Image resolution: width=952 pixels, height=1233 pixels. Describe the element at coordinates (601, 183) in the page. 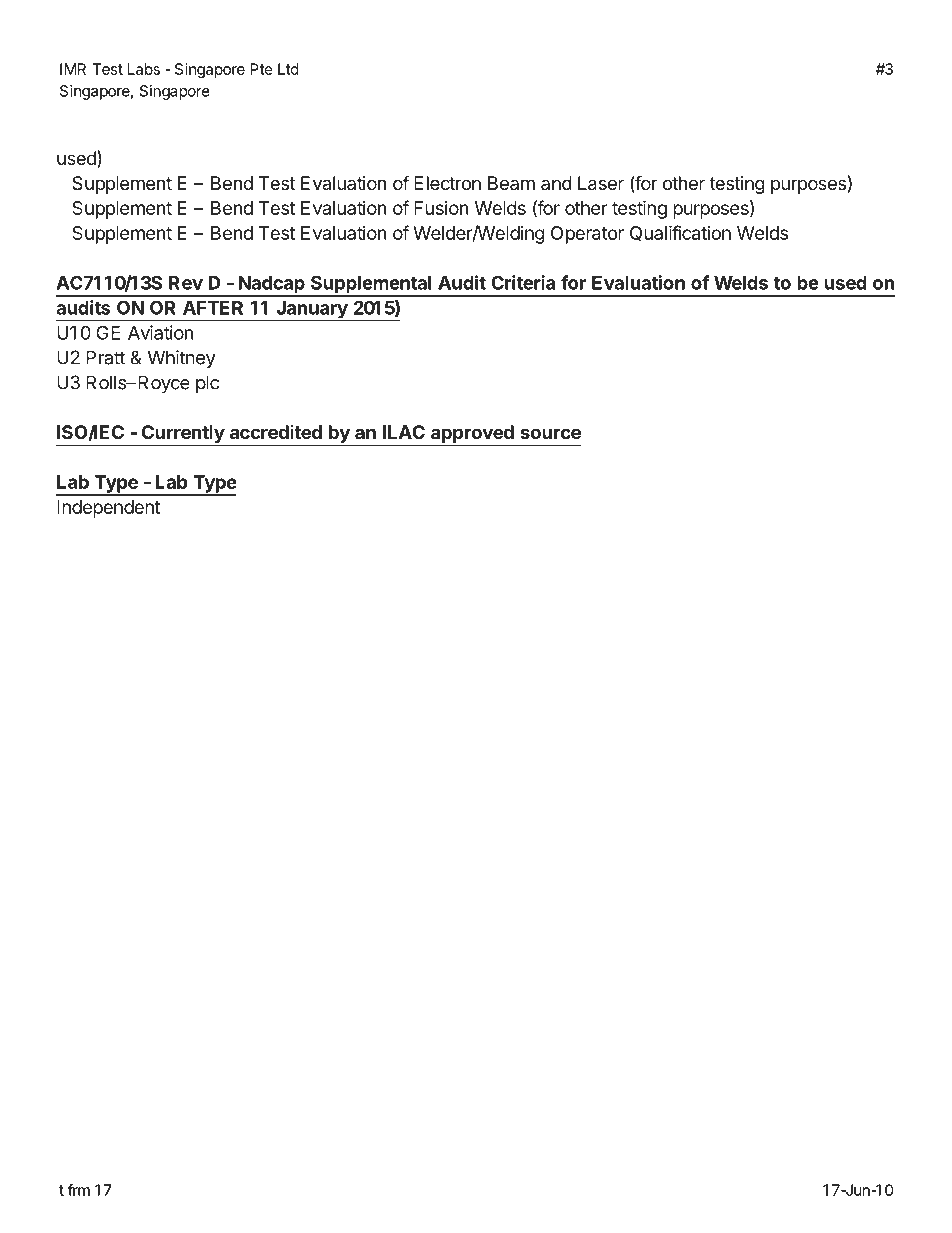

I see `Laser` at that location.
